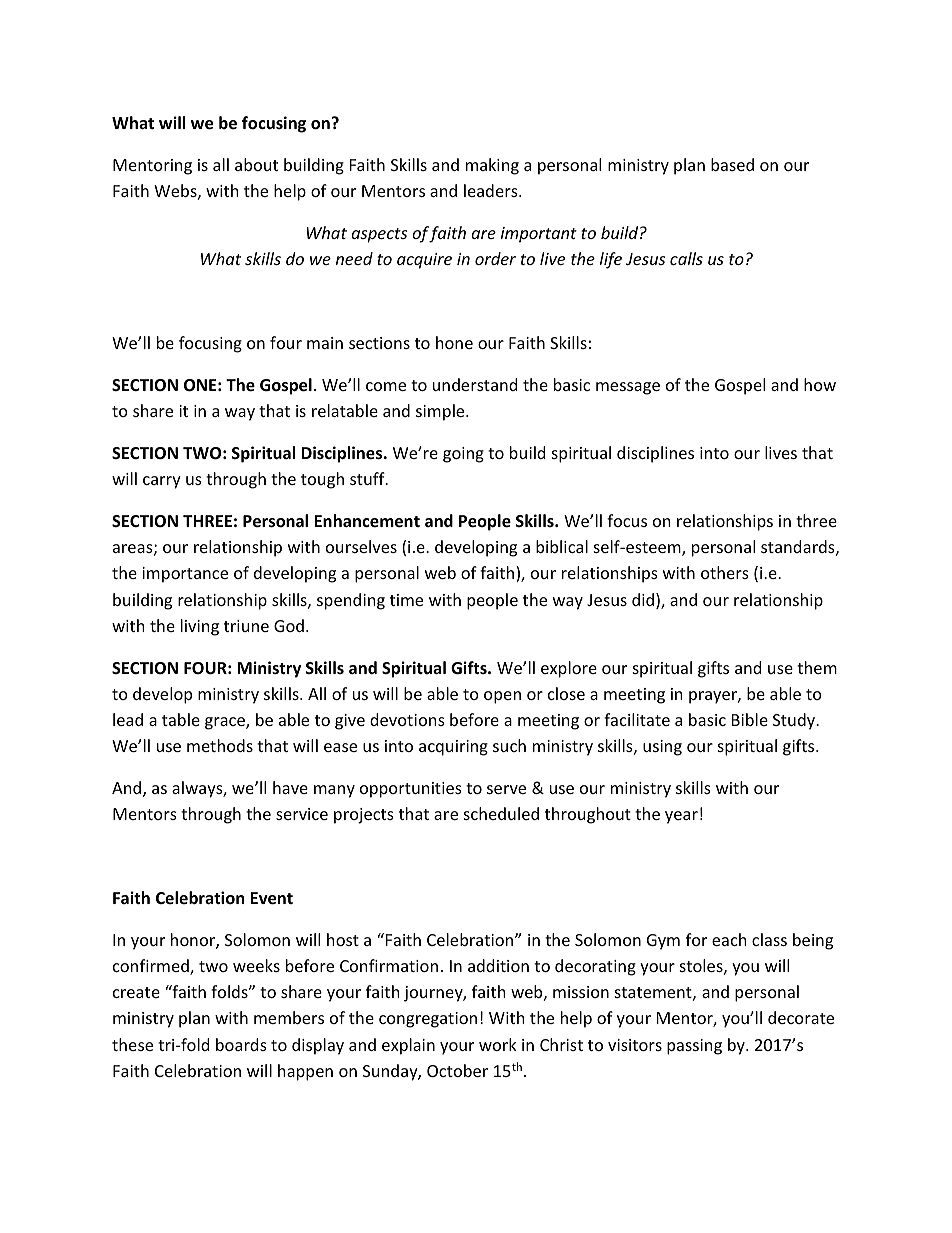 The width and height of the screenshot is (952, 1233). I want to click on year, so click(681, 817).
